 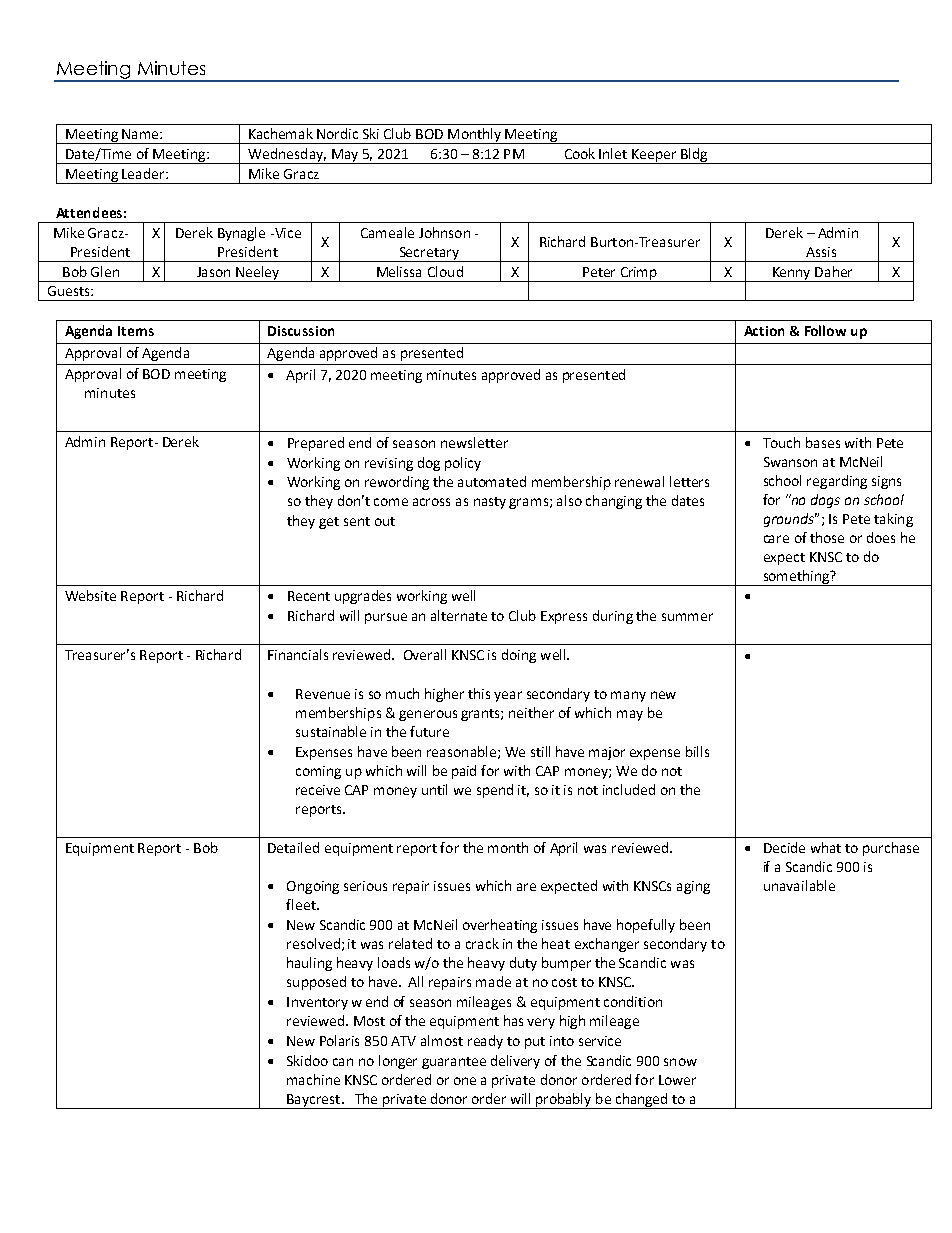 What do you see at coordinates (313, 1079) in the image?
I see `machine` at bounding box center [313, 1079].
